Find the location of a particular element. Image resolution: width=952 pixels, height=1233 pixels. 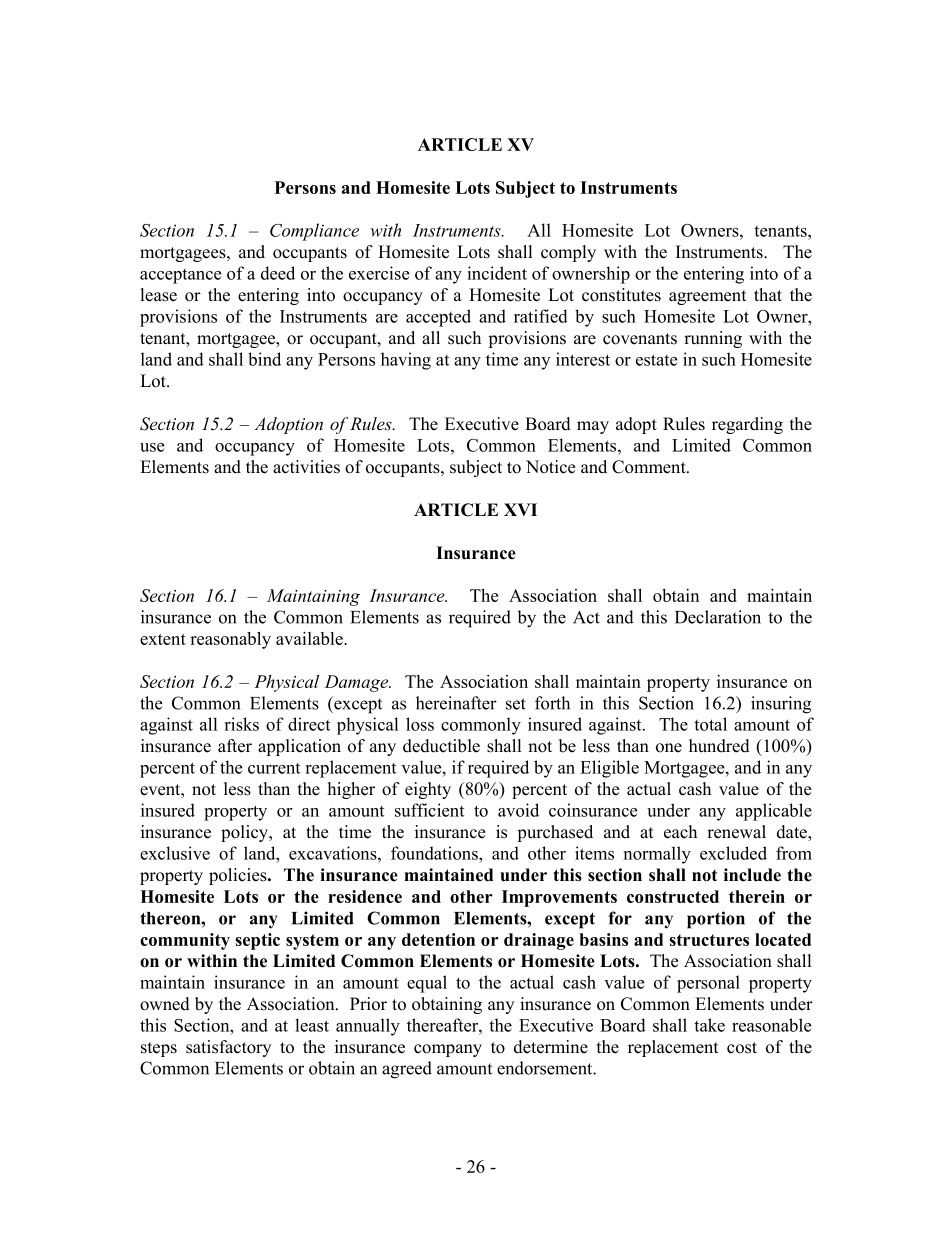

Declaration is located at coordinates (718, 617).
